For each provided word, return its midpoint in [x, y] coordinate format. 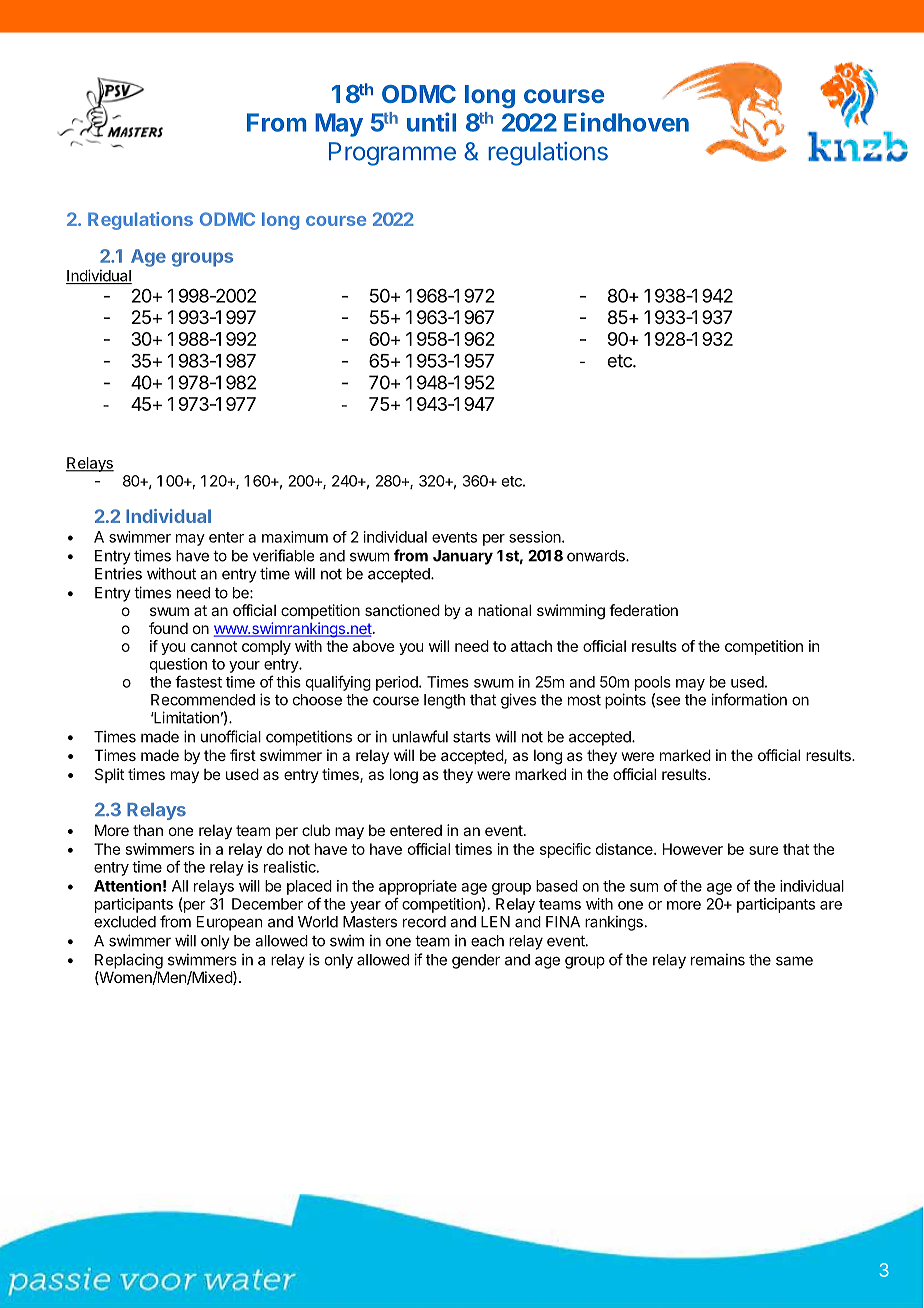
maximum [295, 537]
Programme [392, 154]
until [431, 122]
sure [764, 850]
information [749, 699]
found [168, 628]
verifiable [283, 555]
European [229, 923]
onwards [597, 556]
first [243, 755]
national [504, 610]
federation [643, 610]
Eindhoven [626, 122]
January [463, 557]
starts [472, 737]
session [536, 537]
